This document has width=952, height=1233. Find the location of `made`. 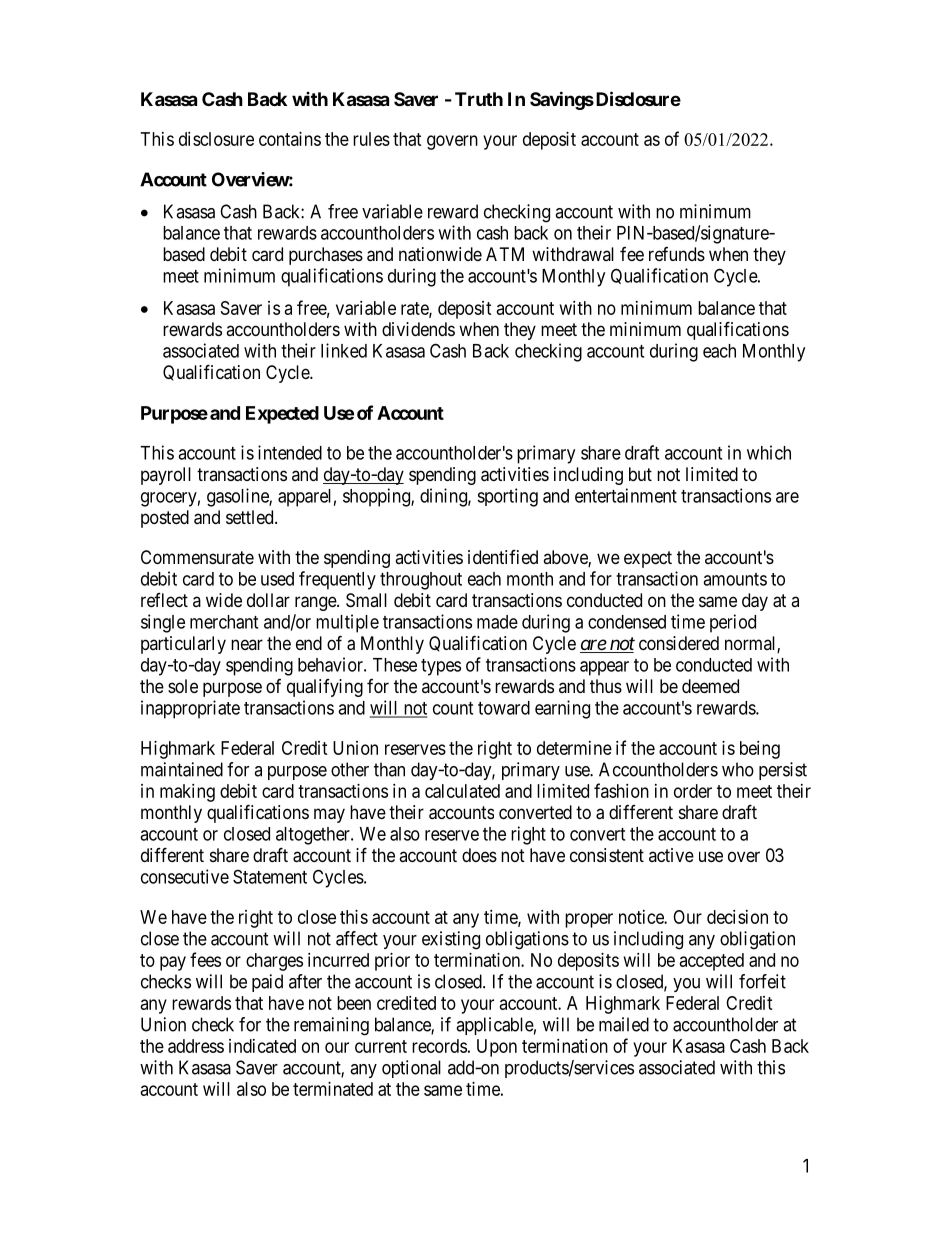

made is located at coordinates (497, 622).
